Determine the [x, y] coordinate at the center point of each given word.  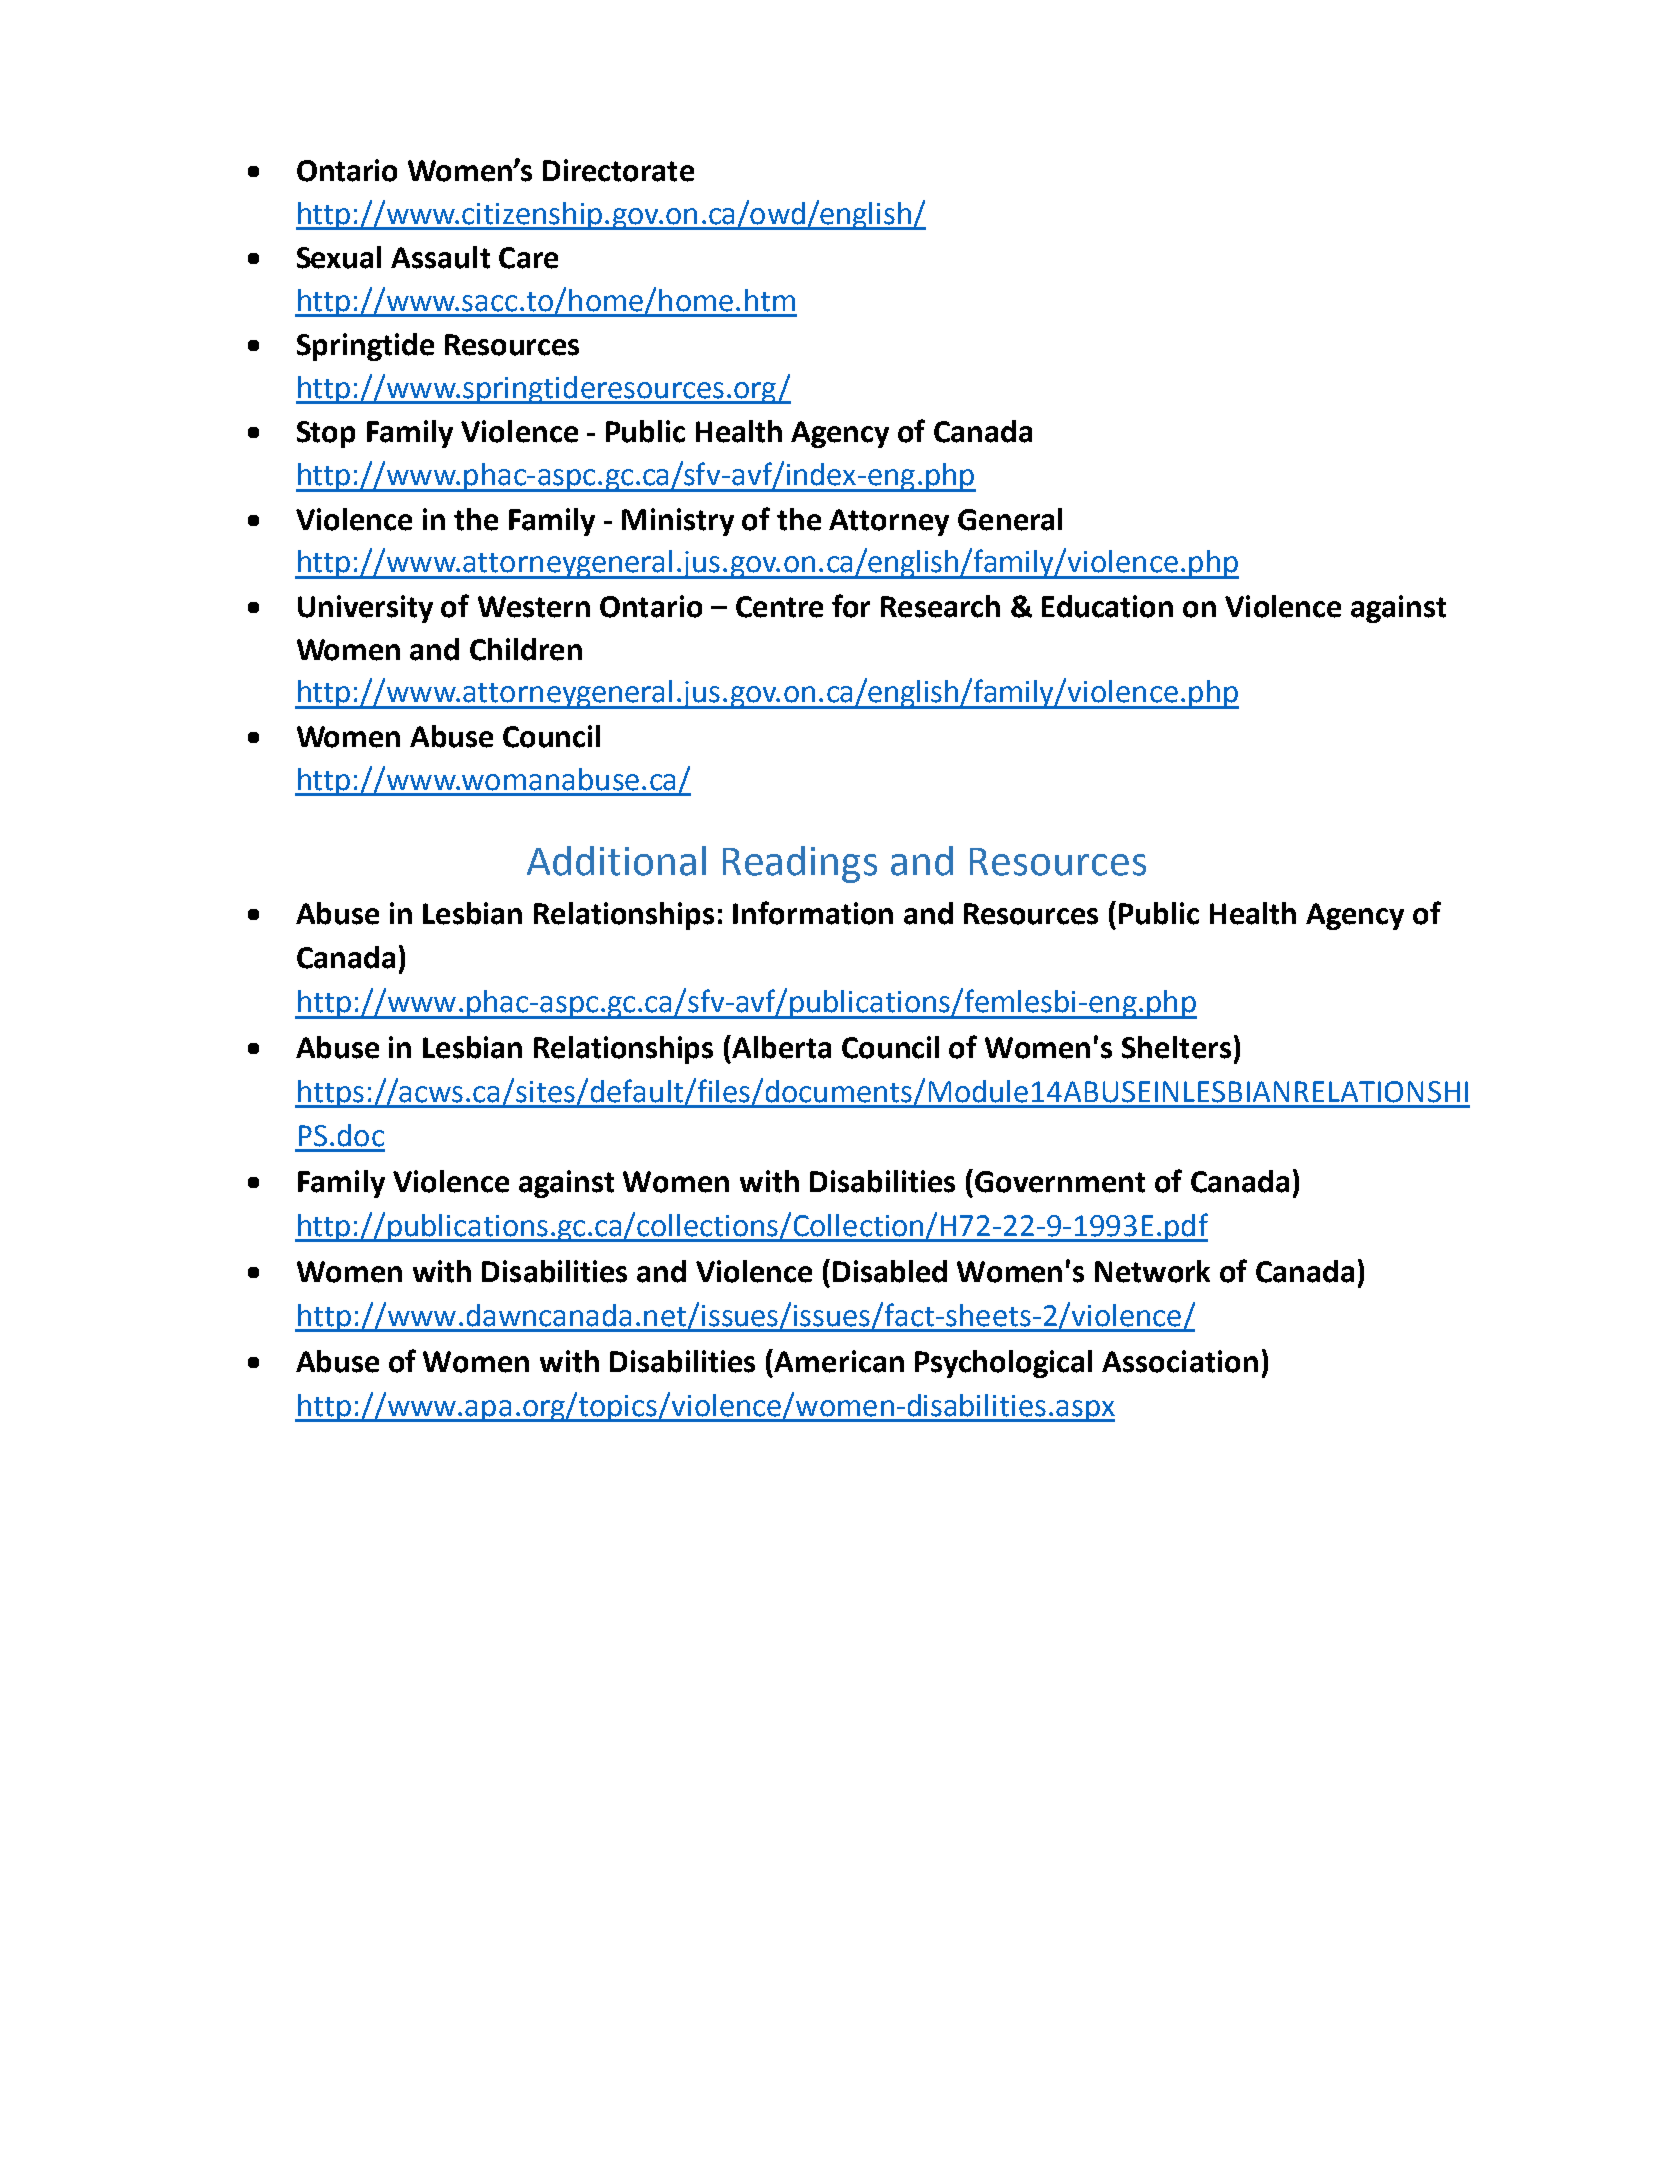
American [839, 1361]
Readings [800, 864]
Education [1107, 606]
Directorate [618, 170]
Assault [440, 257]
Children [526, 649]
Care [528, 258]
